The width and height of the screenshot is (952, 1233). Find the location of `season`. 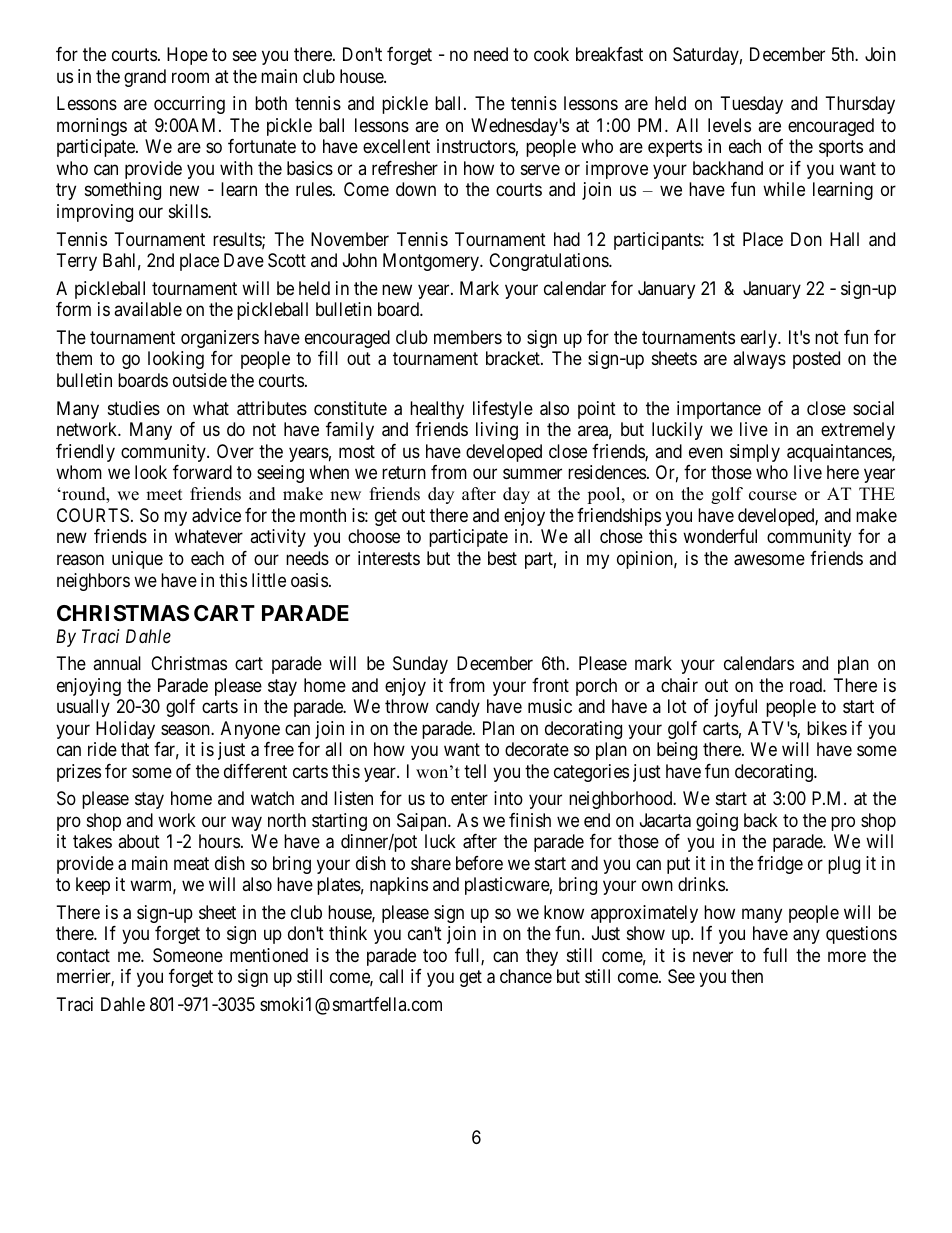

season is located at coordinates (186, 729).
